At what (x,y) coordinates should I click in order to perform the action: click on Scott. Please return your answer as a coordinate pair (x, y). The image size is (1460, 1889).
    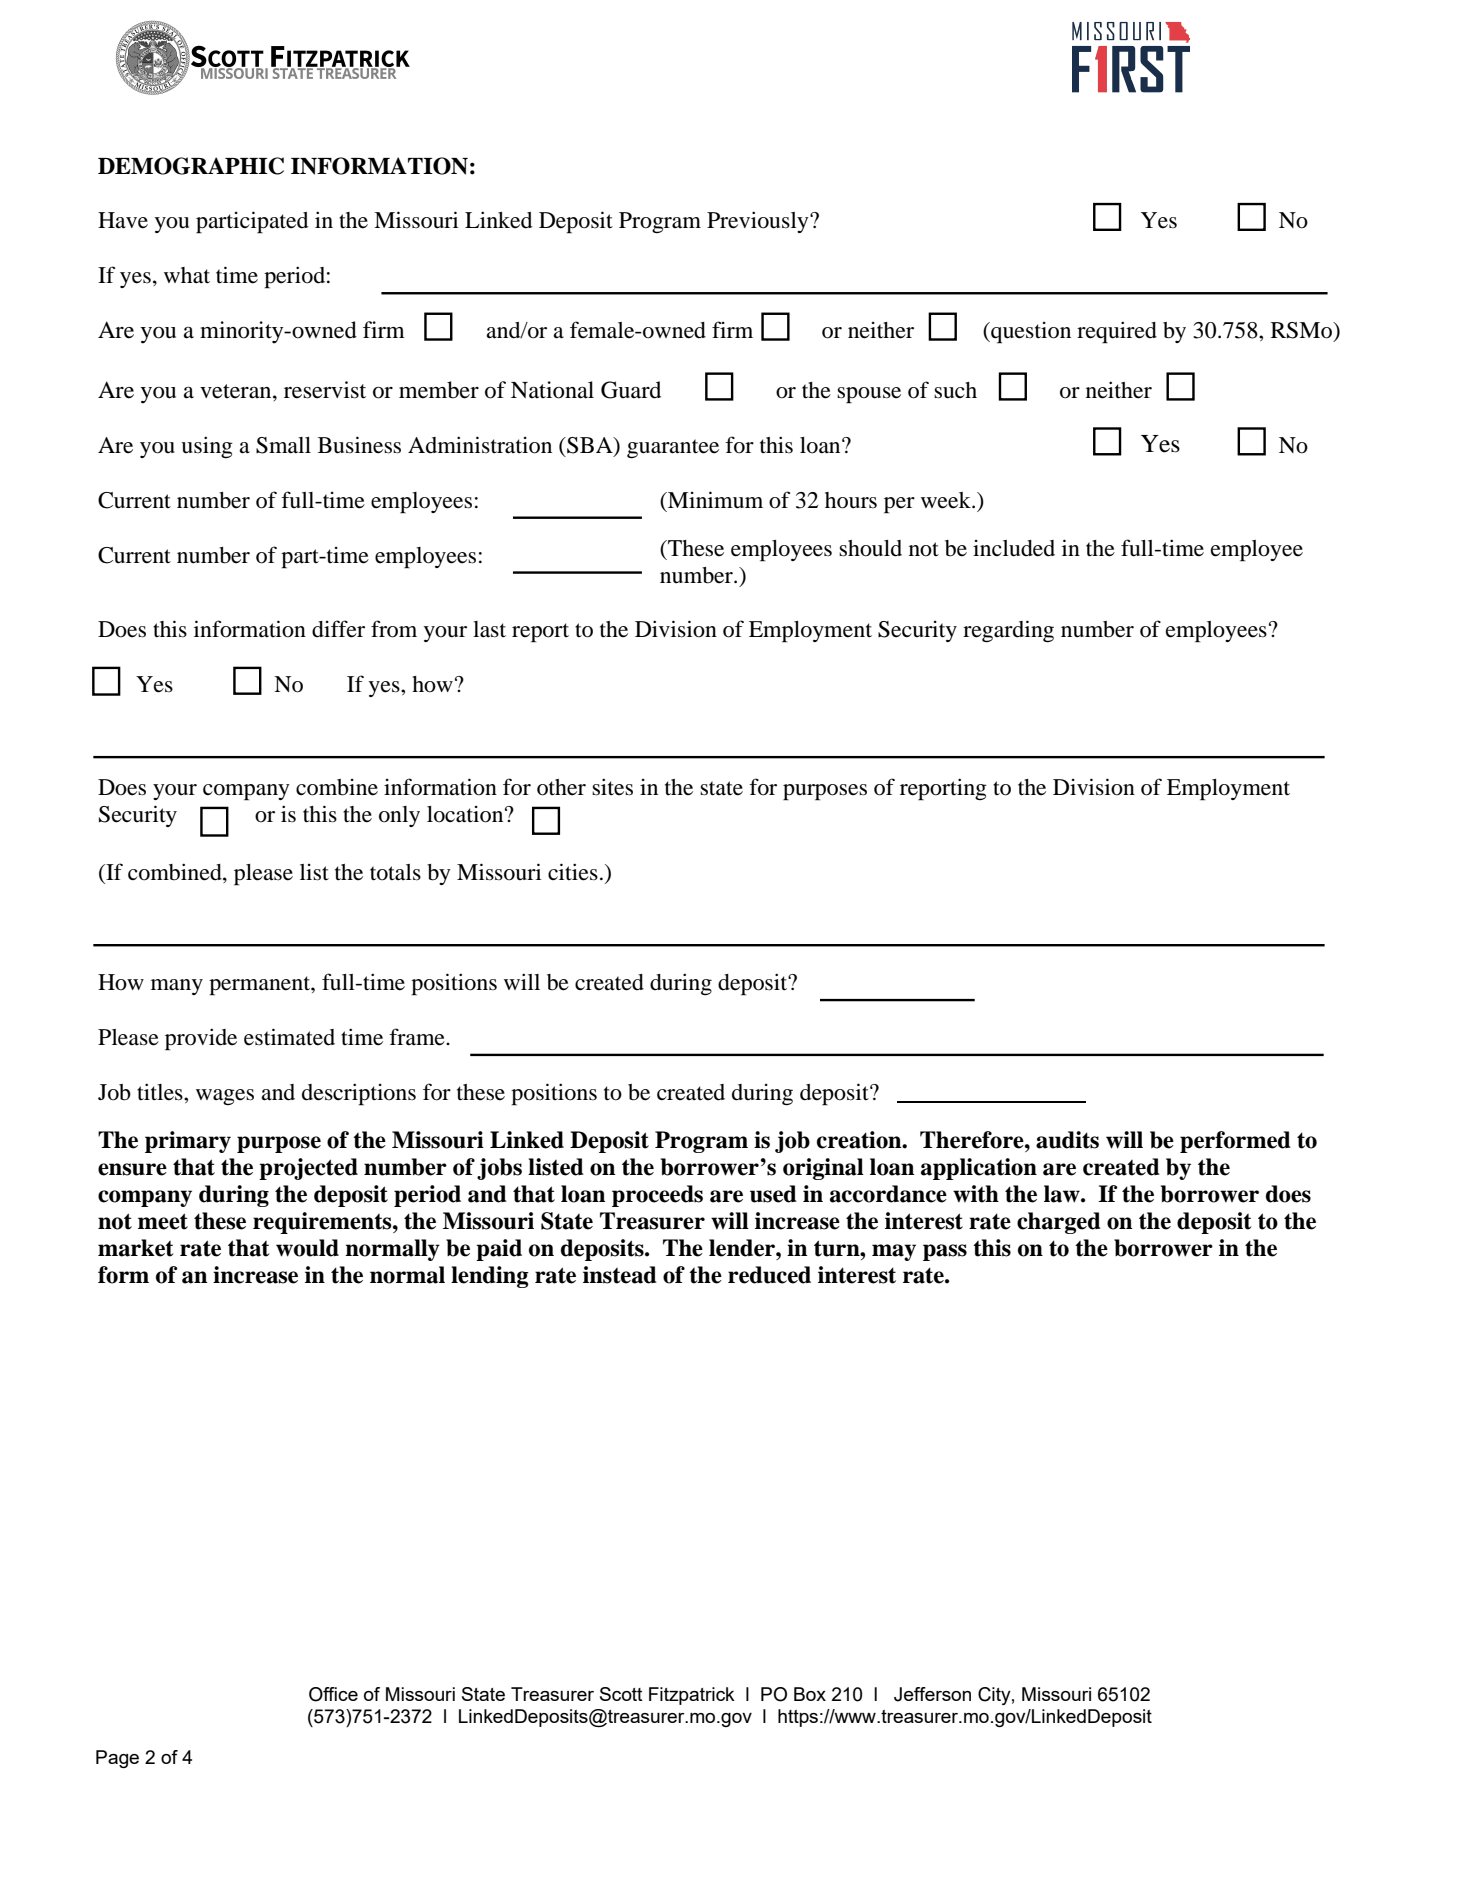
    Looking at the image, I should click on (621, 1694).
